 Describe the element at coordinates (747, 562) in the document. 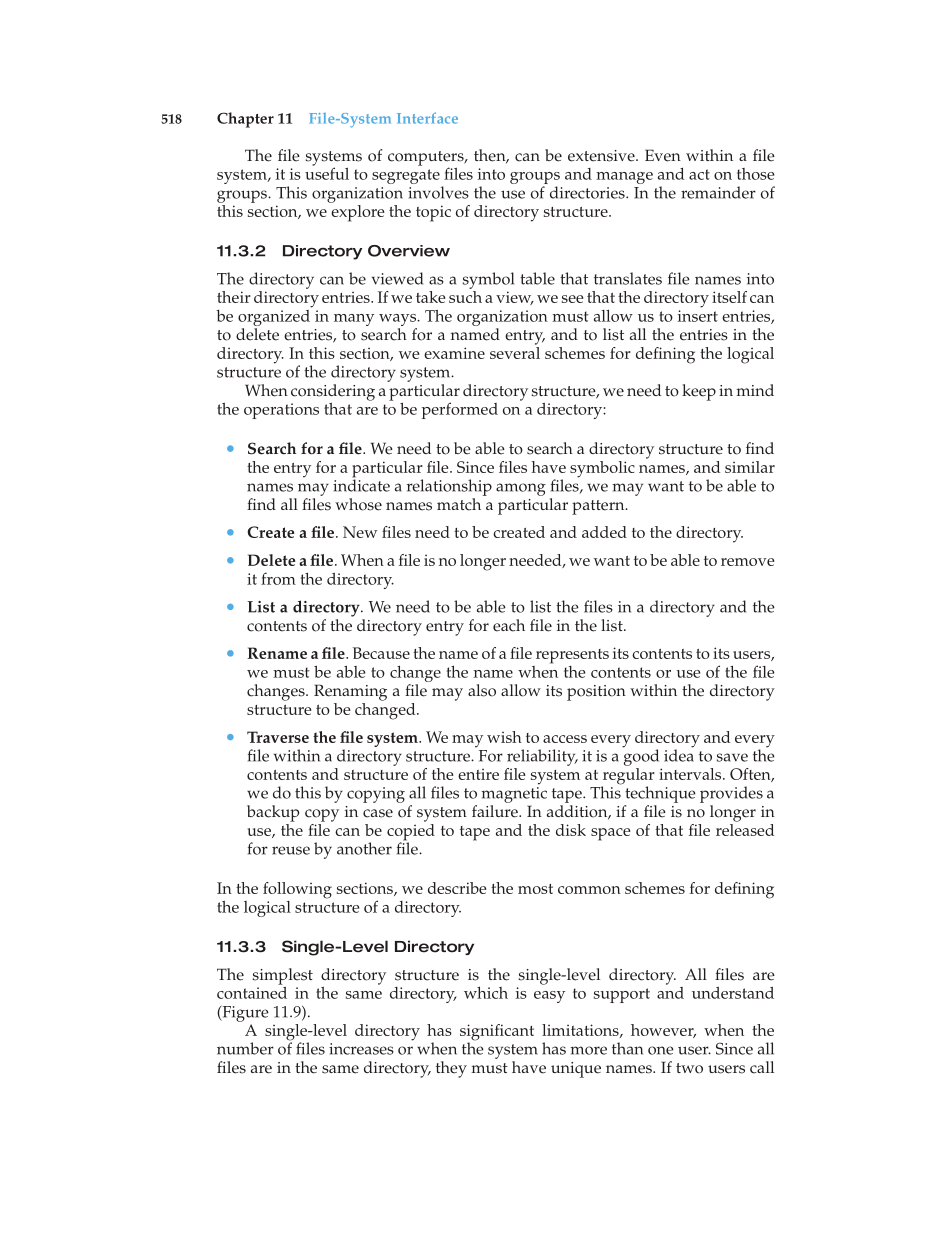

I see `remove` at that location.
